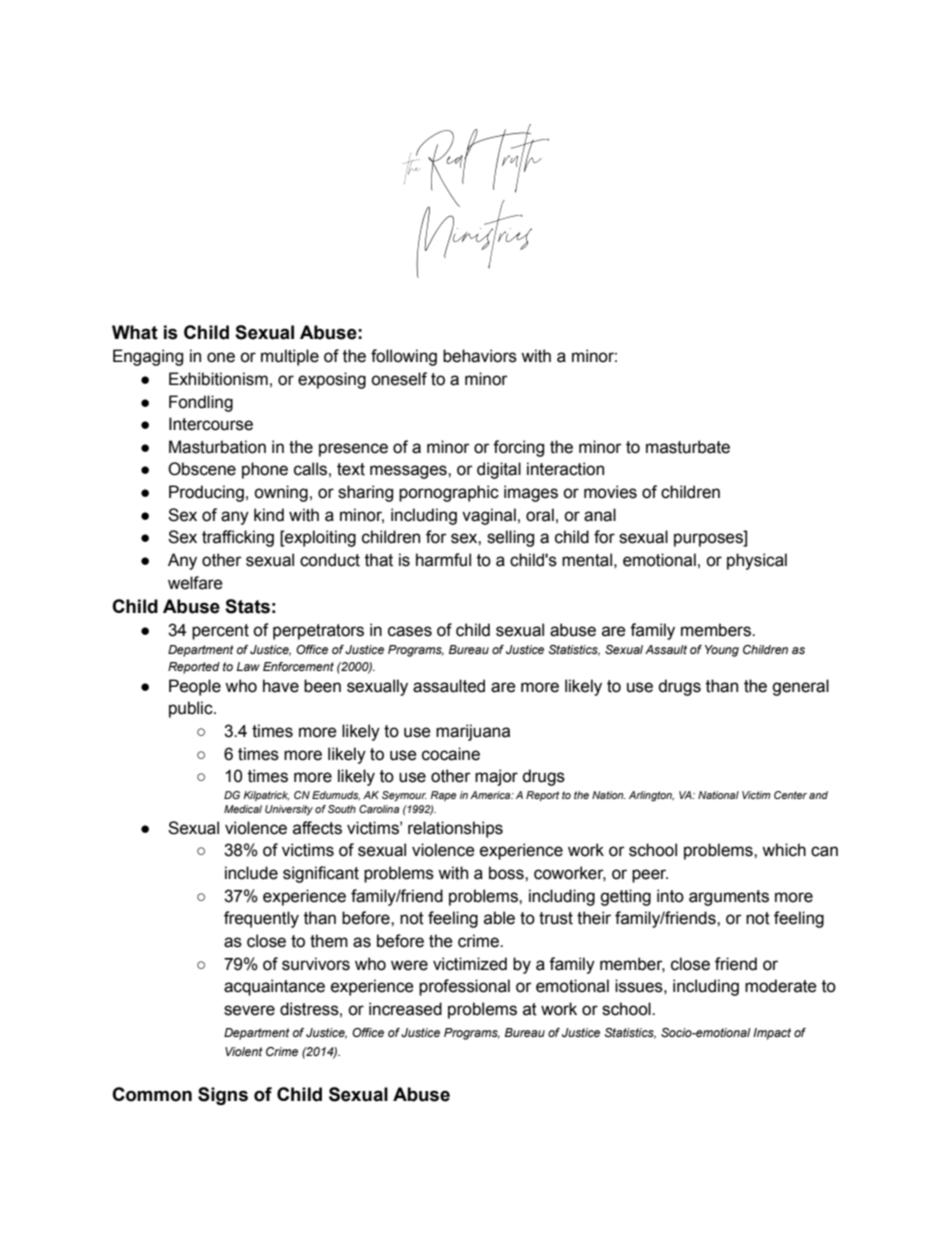 The width and height of the image is (952, 1233). I want to click on Exhibitionism, so click(218, 379).
